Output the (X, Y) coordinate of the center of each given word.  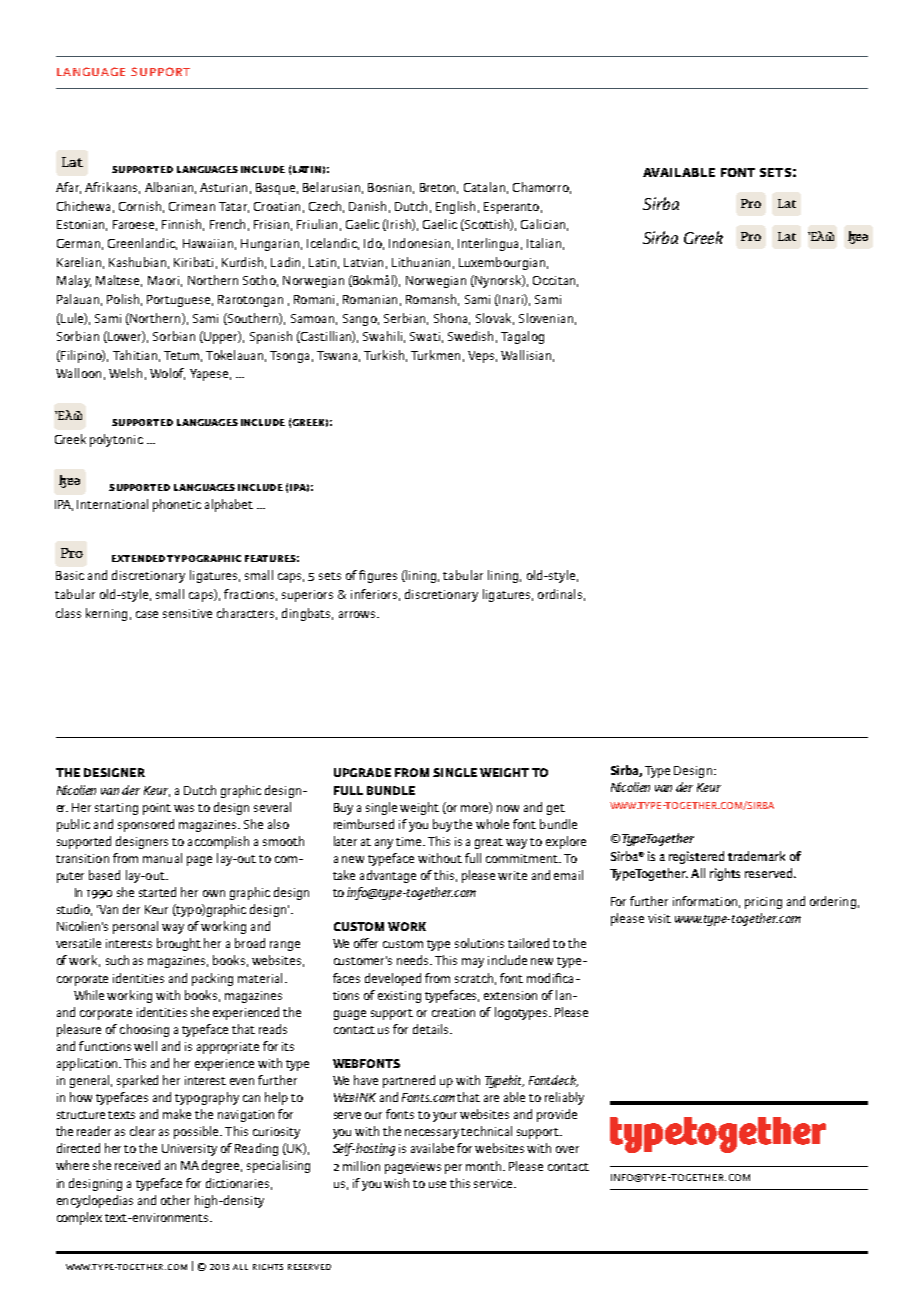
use (437, 1184)
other (175, 1200)
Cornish (140, 206)
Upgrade (362, 772)
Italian (544, 243)
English (455, 207)
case (147, 614)
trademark (756, 856)
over (567, 1149)
